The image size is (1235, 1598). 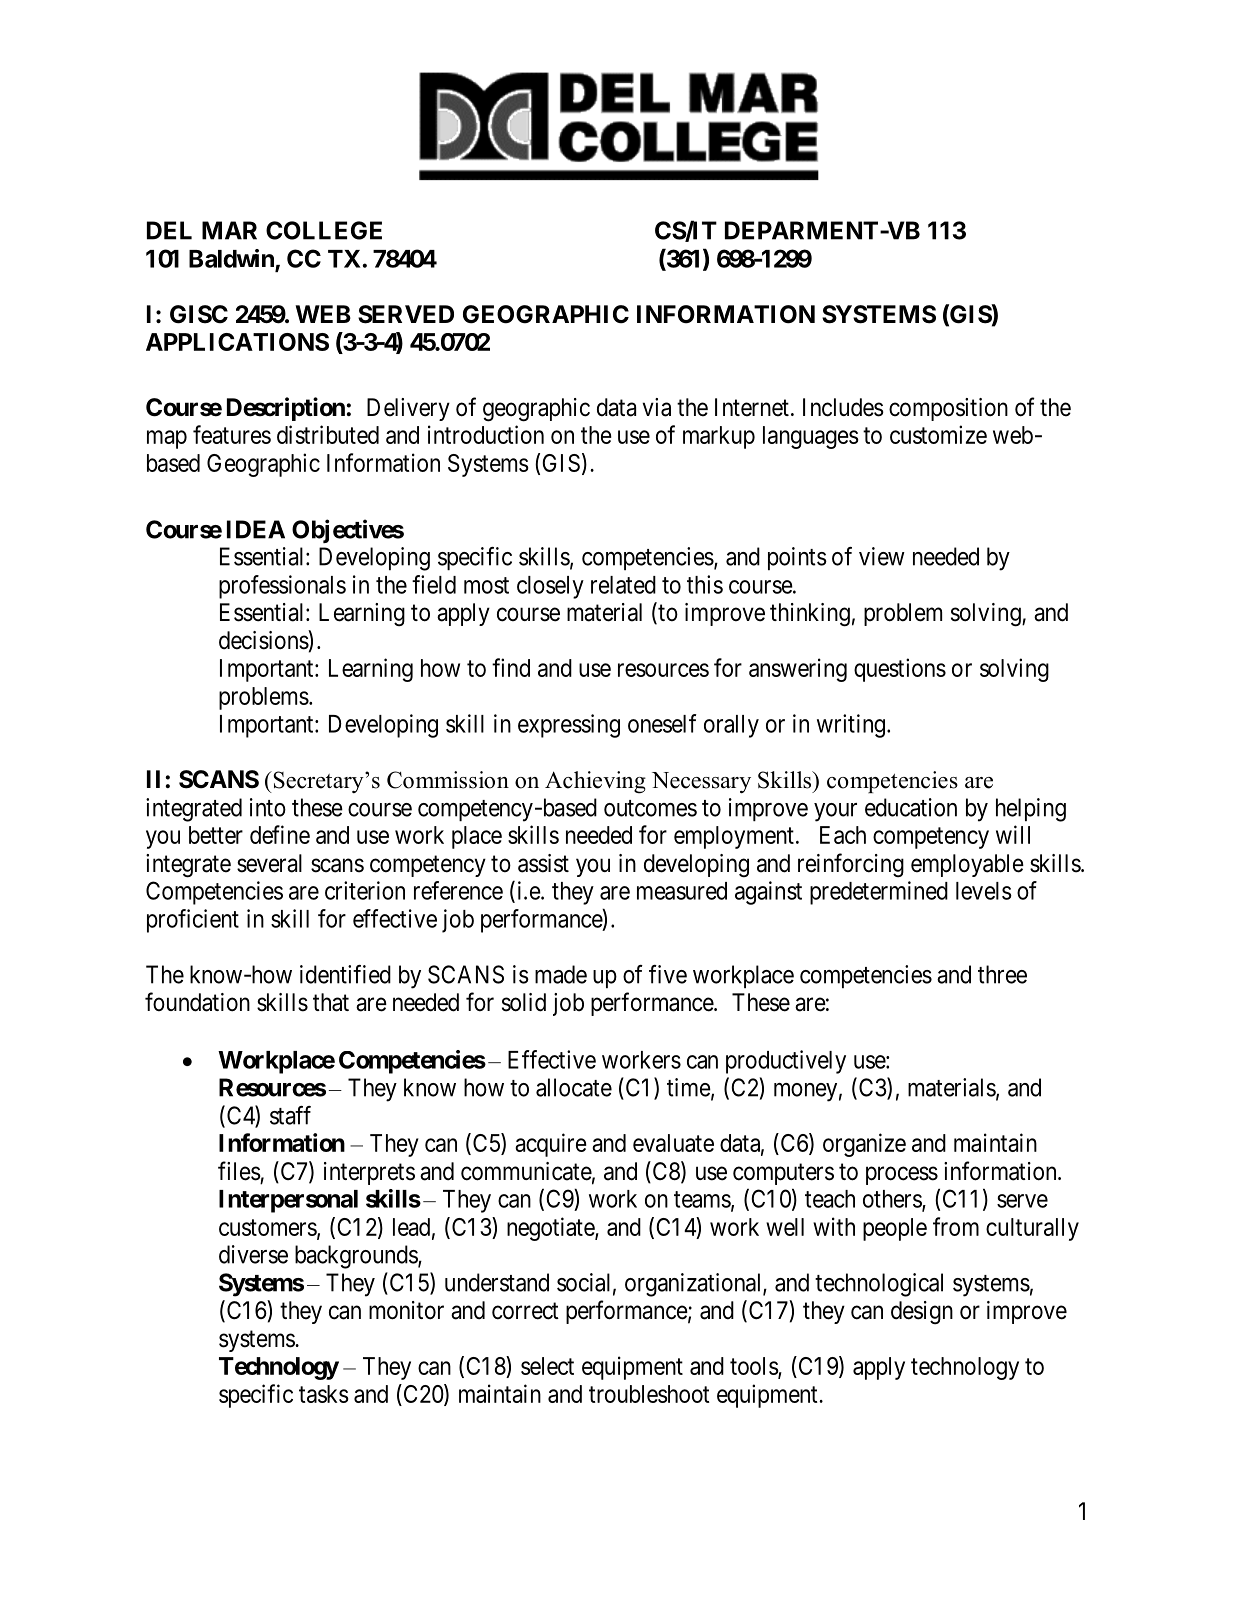 What do you see at coordinates (911, 807) in the screenshot?
I see `education` at bounding box center [911, 807].
